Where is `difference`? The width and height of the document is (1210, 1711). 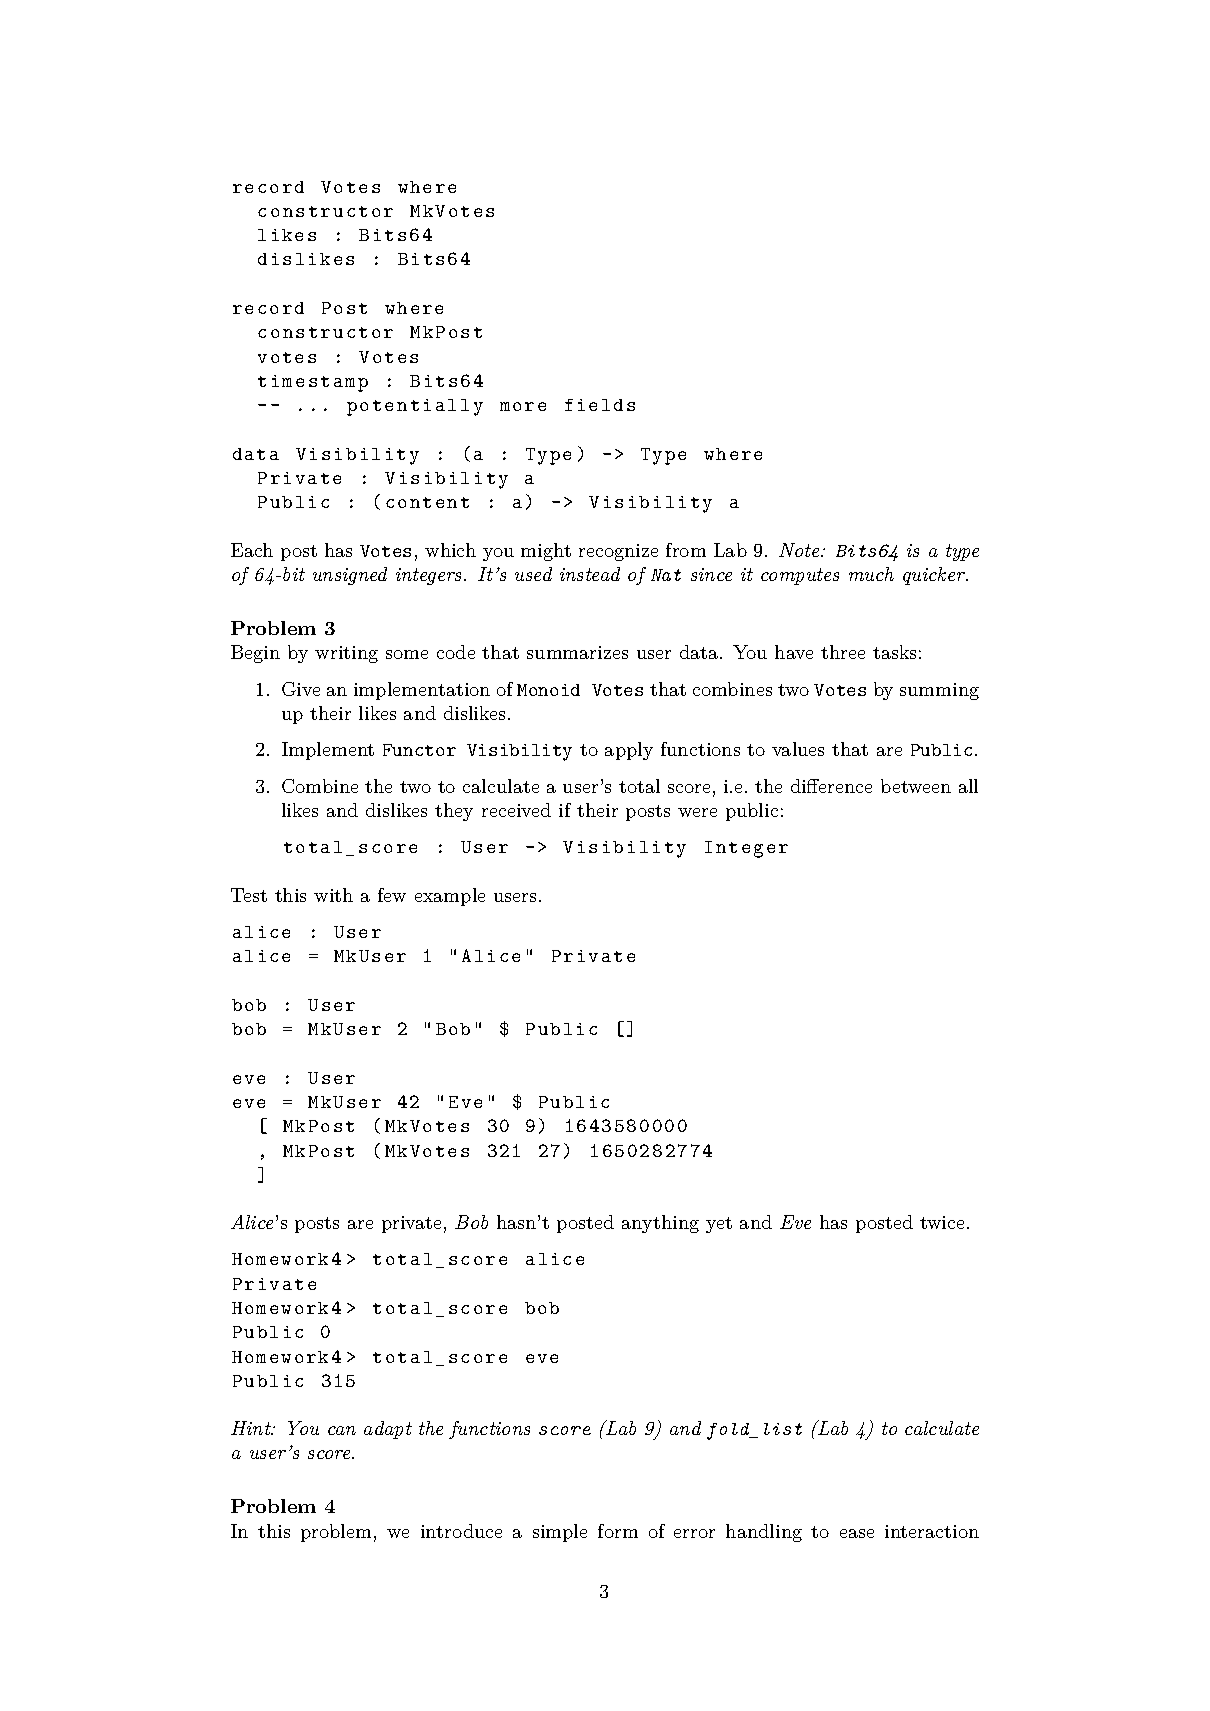 difference is located at coordinates (831, 786).
